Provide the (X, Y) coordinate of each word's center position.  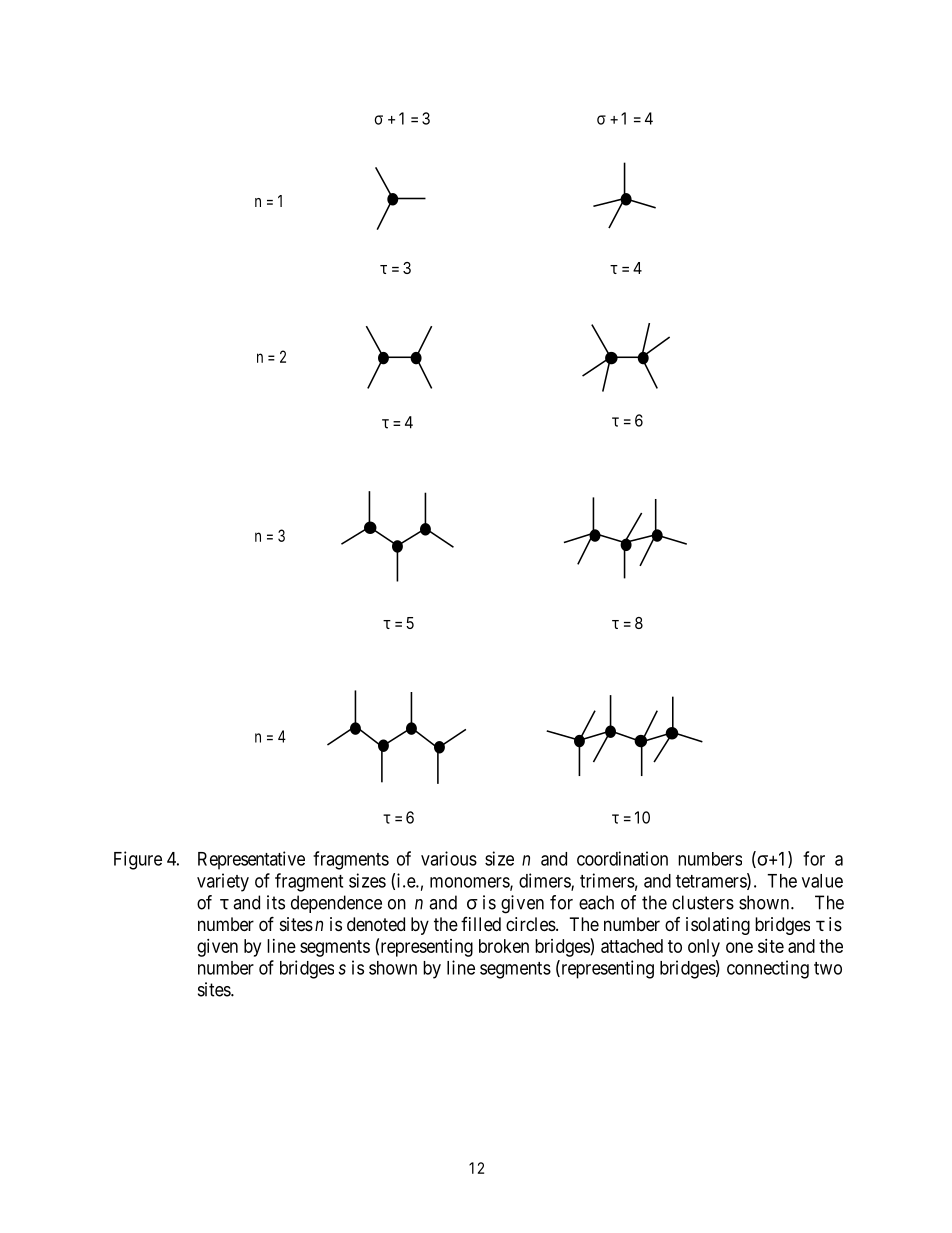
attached (632, 946)
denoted (376, 924)
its (276, 902)
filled (481, 924)
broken (504, 946)
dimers (545, 881)
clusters (703, 902)
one (739, 947)
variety (223, 882)
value (822, 881)
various (449, 858)
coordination (622, 858)
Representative (251, 860)
